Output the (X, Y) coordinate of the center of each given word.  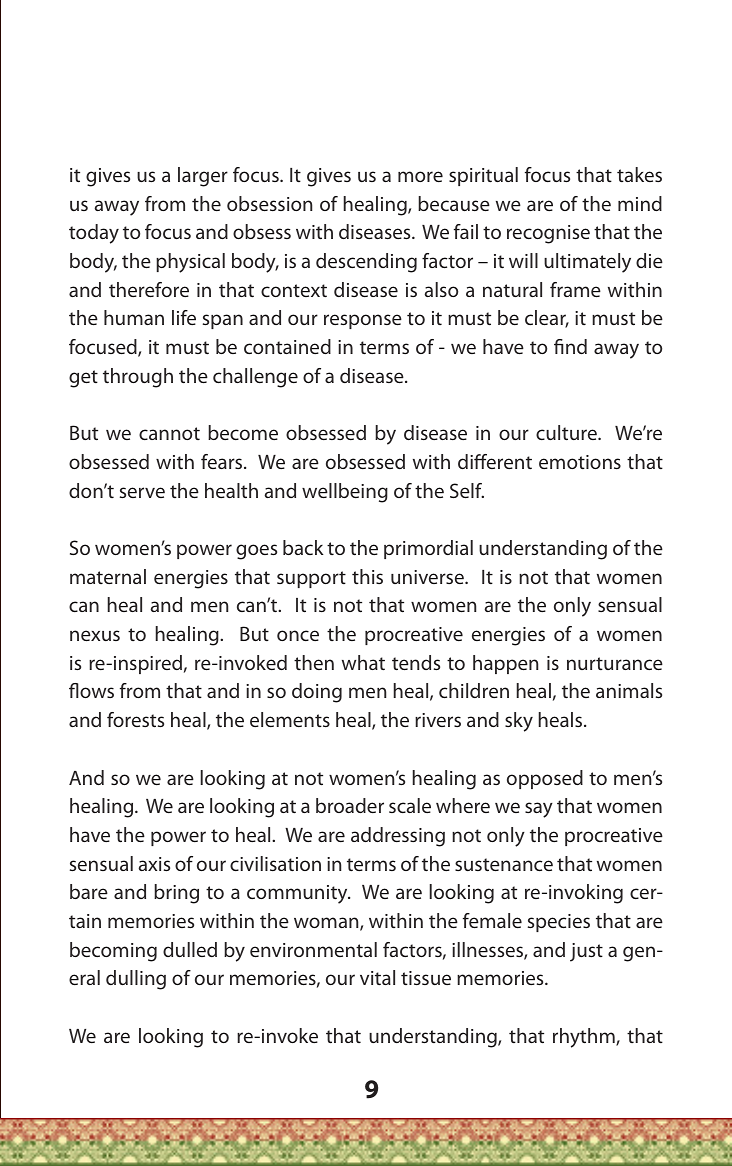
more (420, 176)
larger (203, 177)
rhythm (585, 1038)
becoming (113, 952)
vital (377, 977)
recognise (548, 234)
